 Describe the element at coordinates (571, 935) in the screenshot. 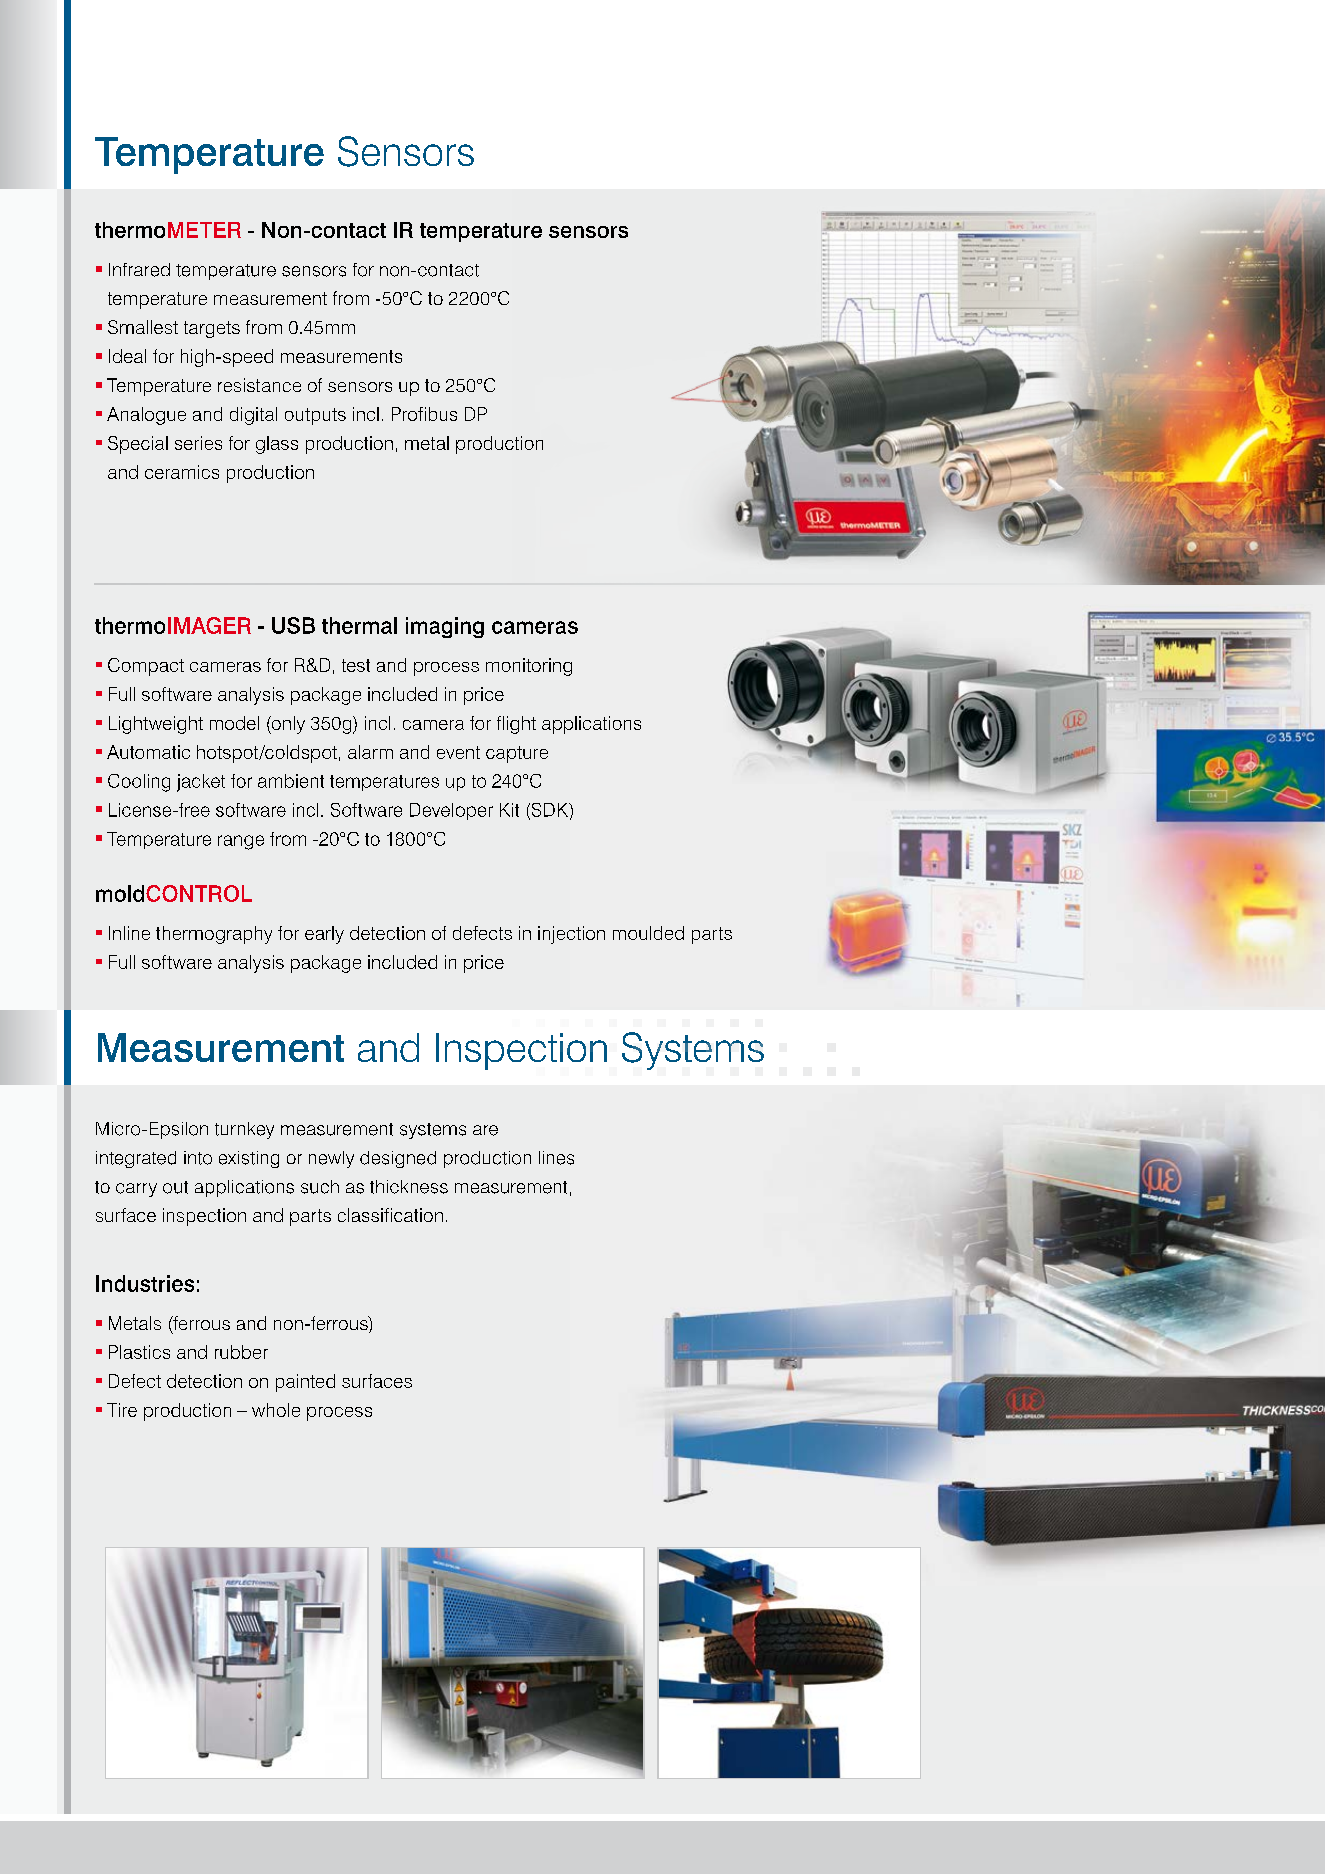

I see `injection` at that location.
